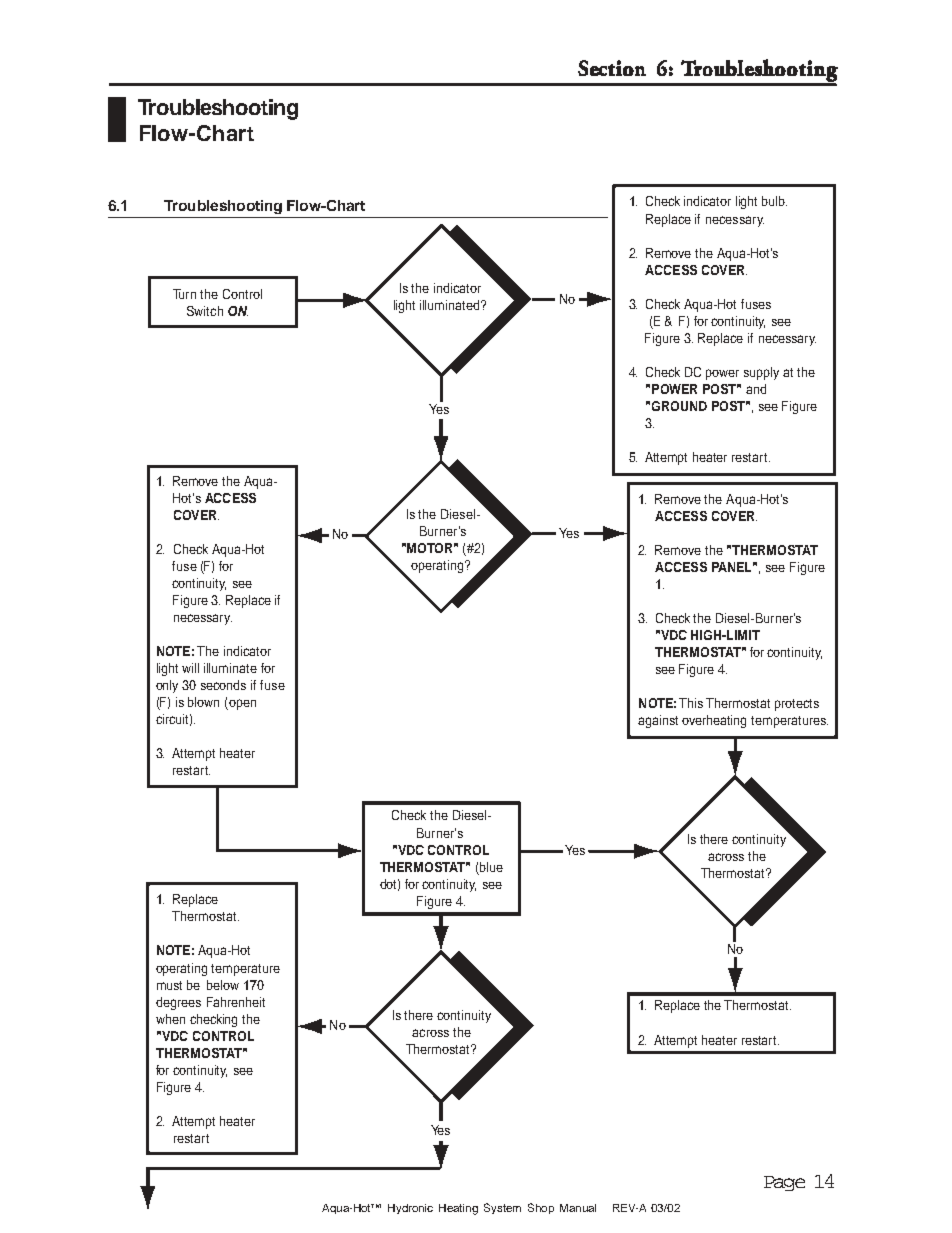  I want to click on System, so click(502, 1208).
